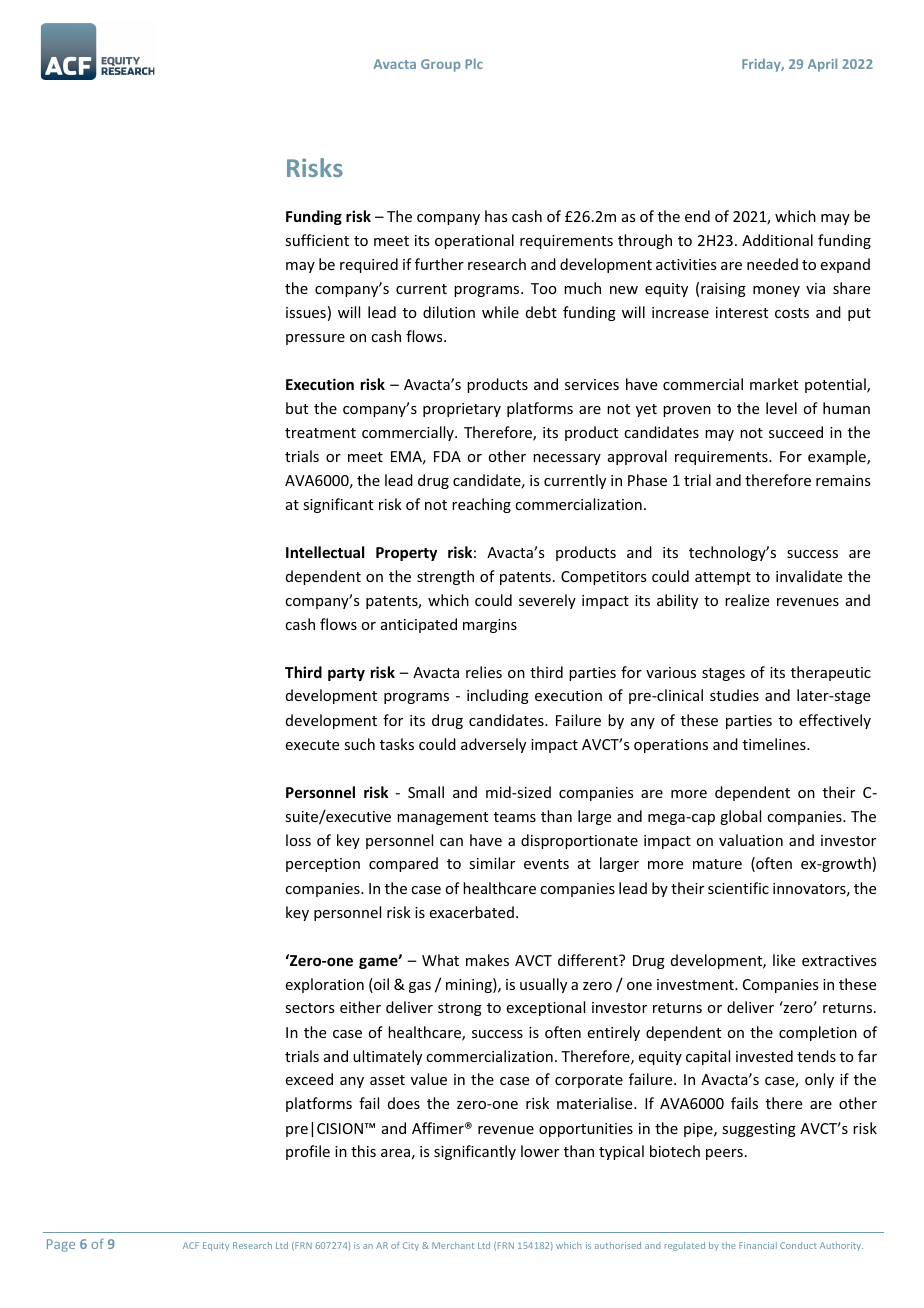 This document has height=1308, width=924. I want to click on sufficient, so click(317, 240).
